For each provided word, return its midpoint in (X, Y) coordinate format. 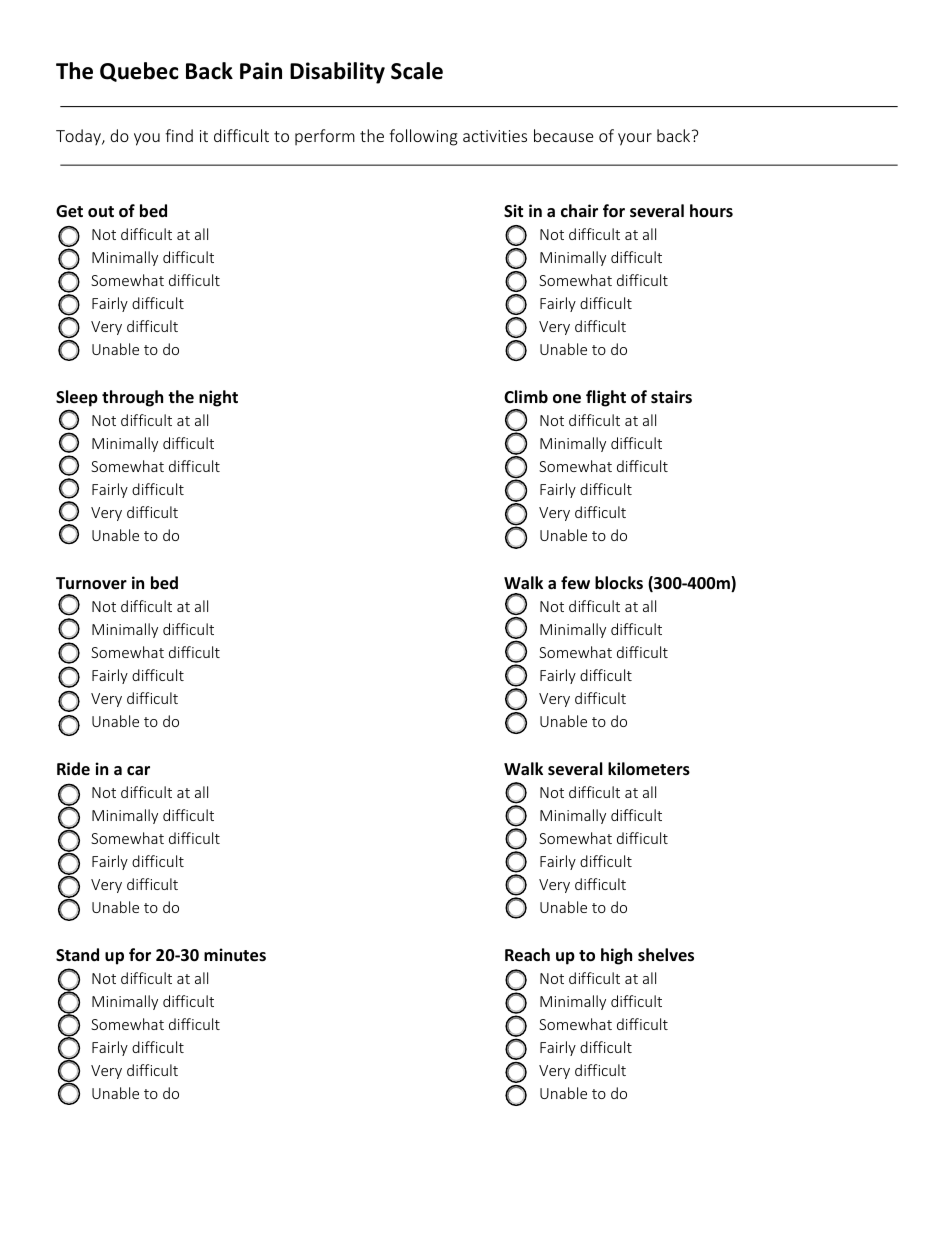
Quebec (139, 72)
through (132, 398)
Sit (513, 210)
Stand (77, 954)
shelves (666, 955)
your (635, 139)
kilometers (649, 769)
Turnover (91, 583)
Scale (417, 71)
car (138, 770)
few (575, 583)
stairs (671, 396)
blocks (619, 582)
